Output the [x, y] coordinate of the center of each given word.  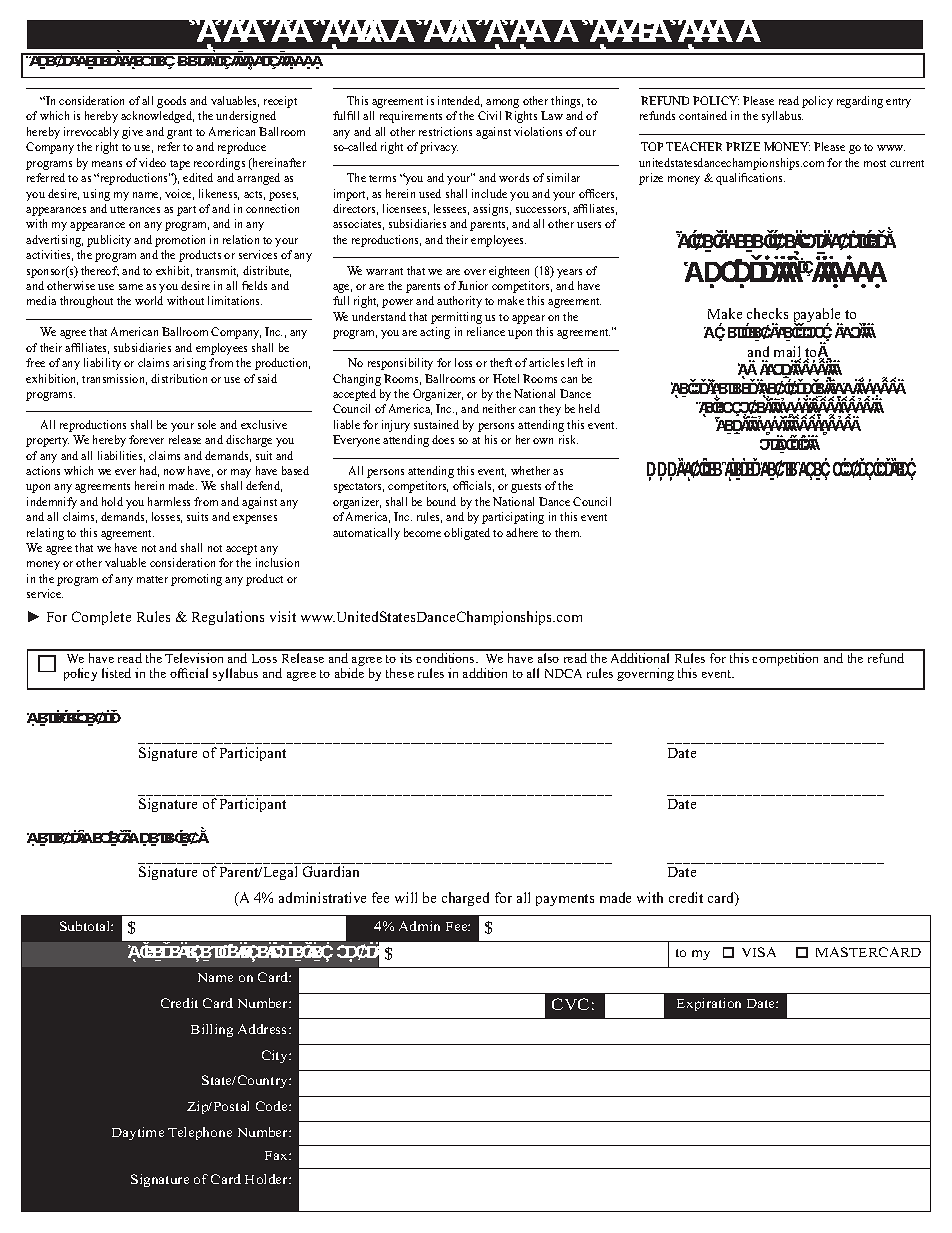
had [149, 471]
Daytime [138, 1133]
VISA [759, 952]
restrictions [445, 131]
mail [787, 353]
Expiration [709, 1004]
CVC [570, 1004]
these [400, 673]
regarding [860, 102]
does [443, 439]
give [132, 133]
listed [116, 673]
